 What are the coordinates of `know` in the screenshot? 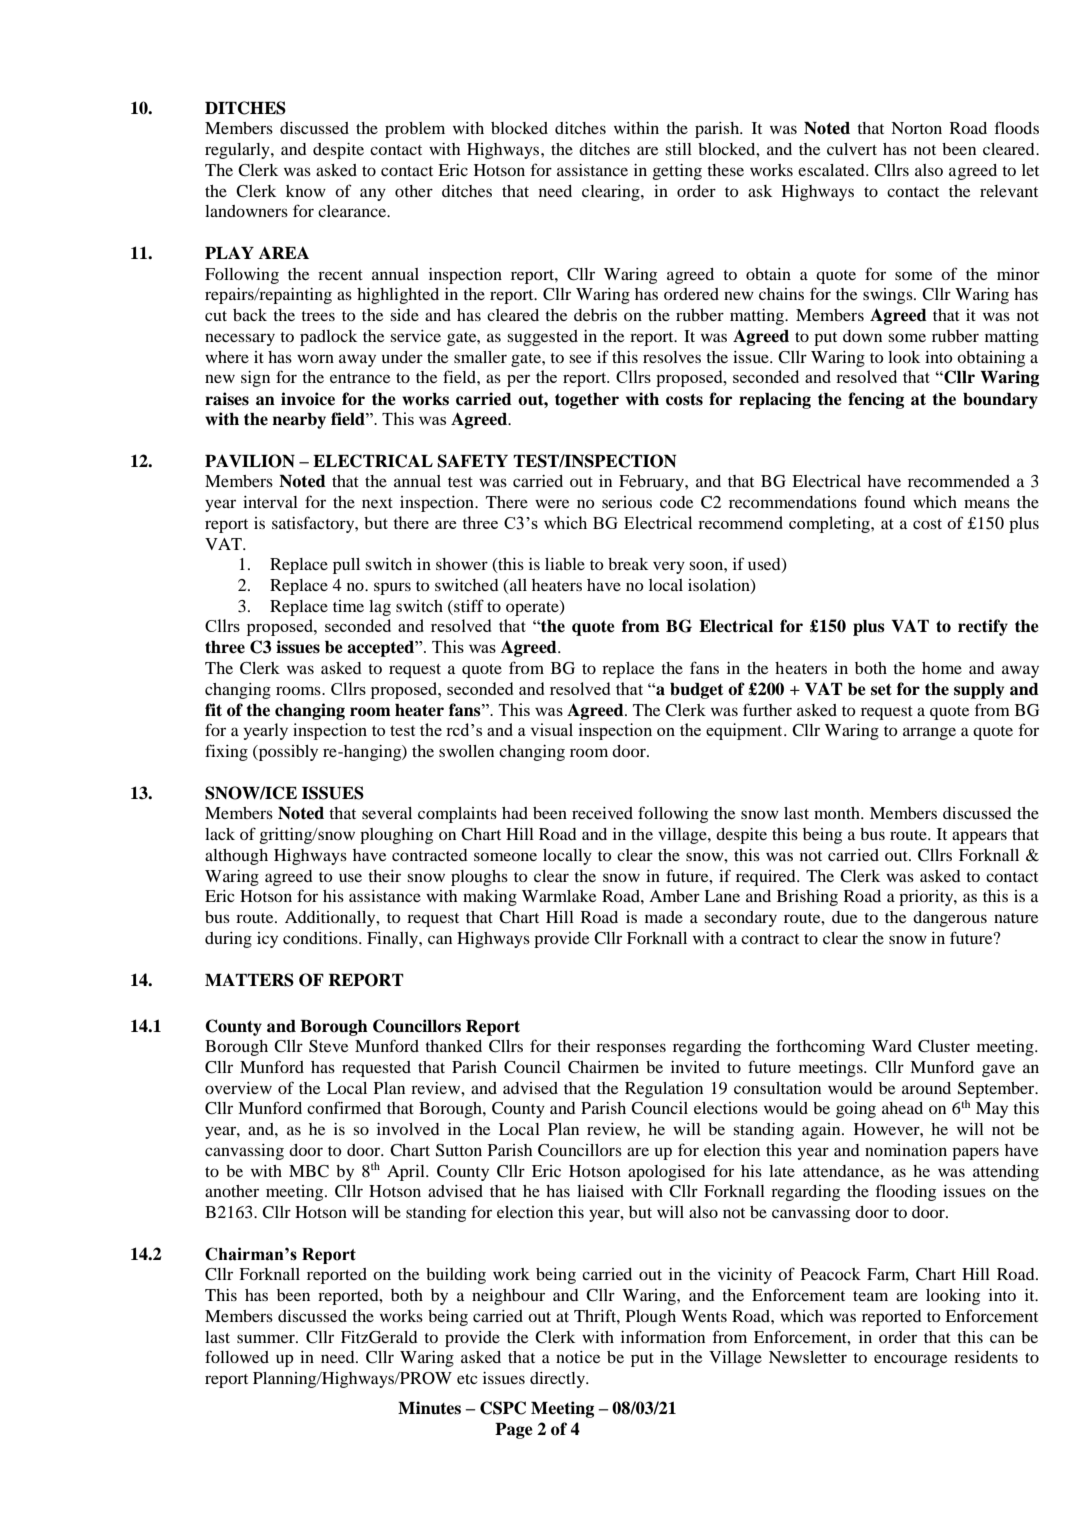 It's located at (306, 191).
